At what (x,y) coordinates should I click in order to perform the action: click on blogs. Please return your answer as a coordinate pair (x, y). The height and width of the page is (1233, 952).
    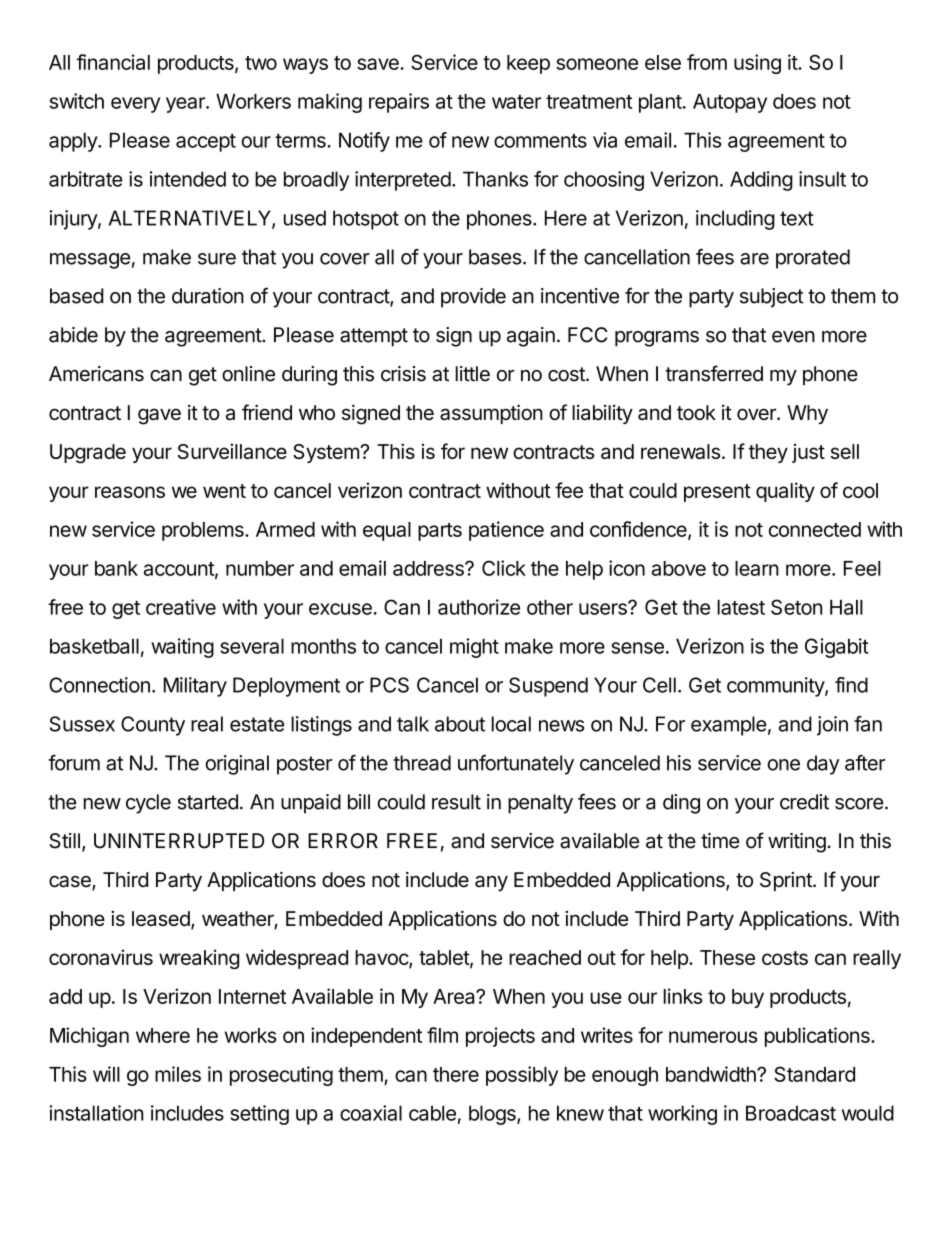
    Looking at the image, I should click on (493, 1115).
